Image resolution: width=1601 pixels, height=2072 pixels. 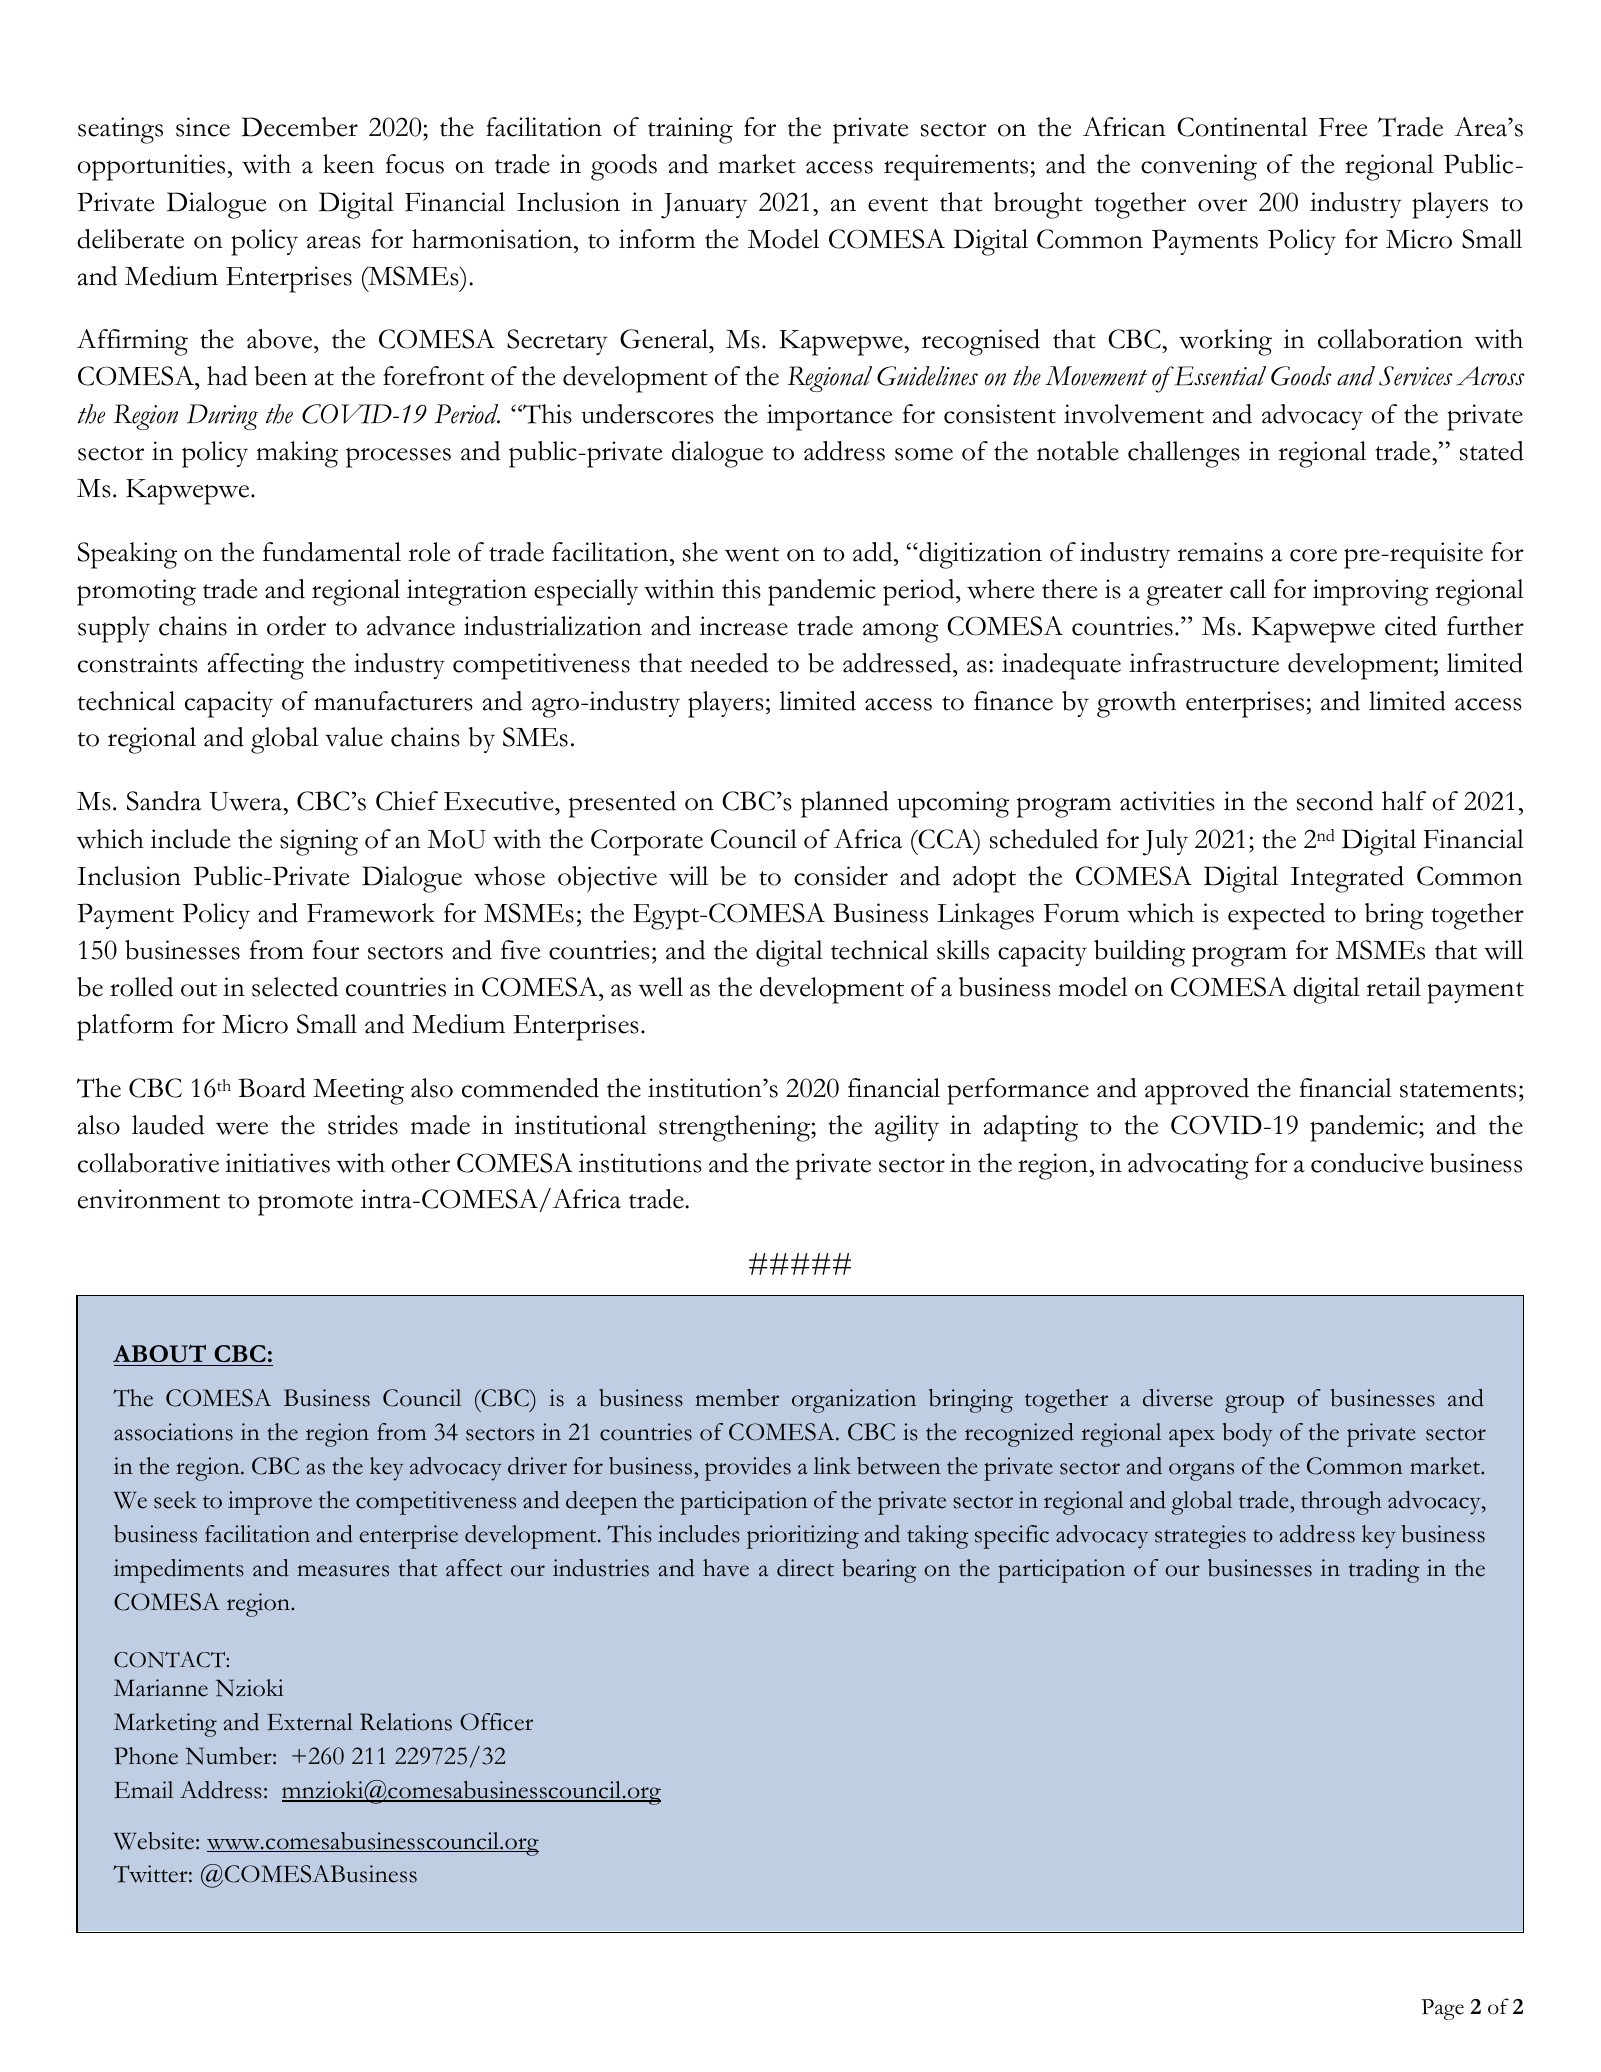 What do you see at coordinates (907, 1128) in the image?
I see `agility` at bounding box center [907, 1128].
